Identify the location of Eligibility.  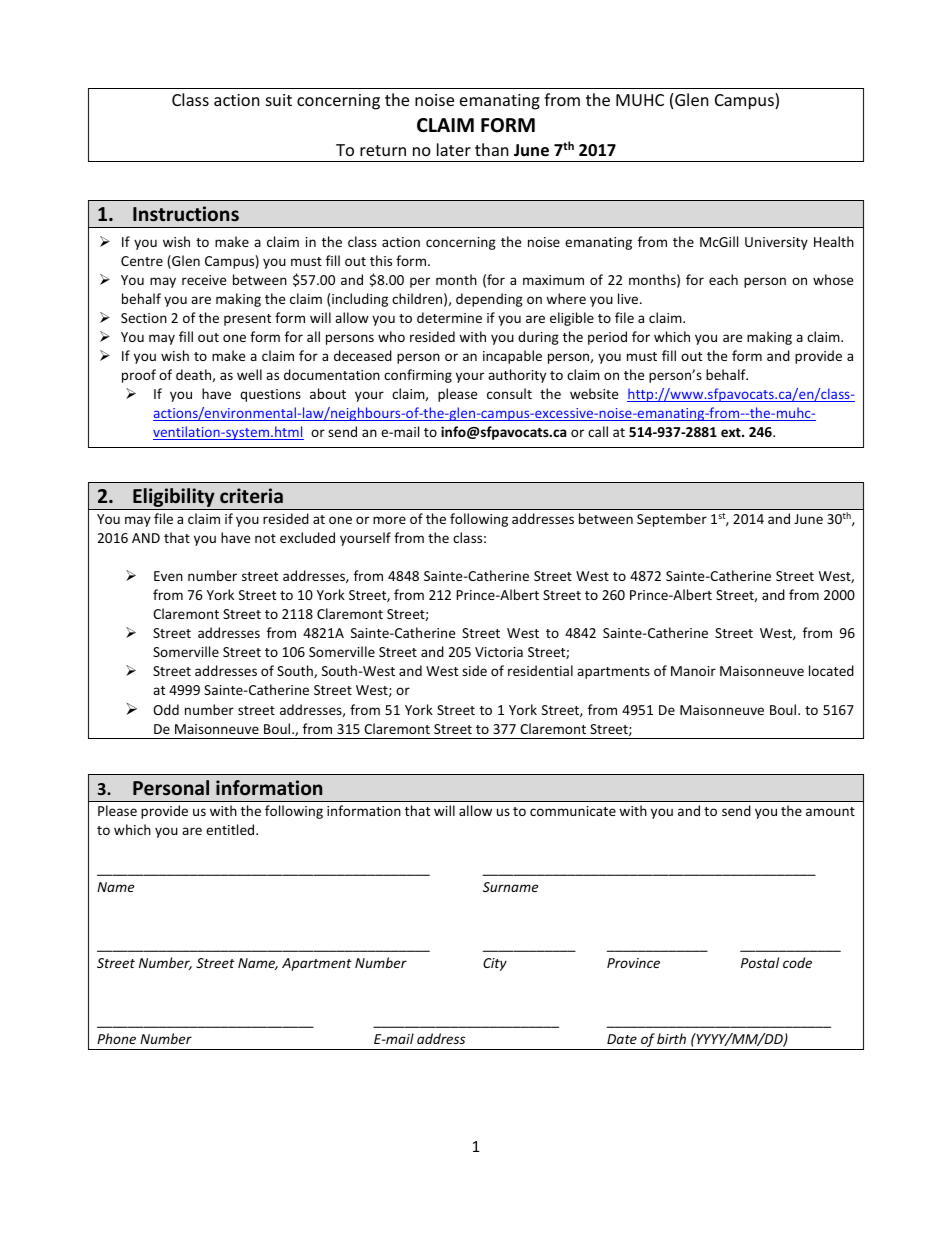
(174, 499).
